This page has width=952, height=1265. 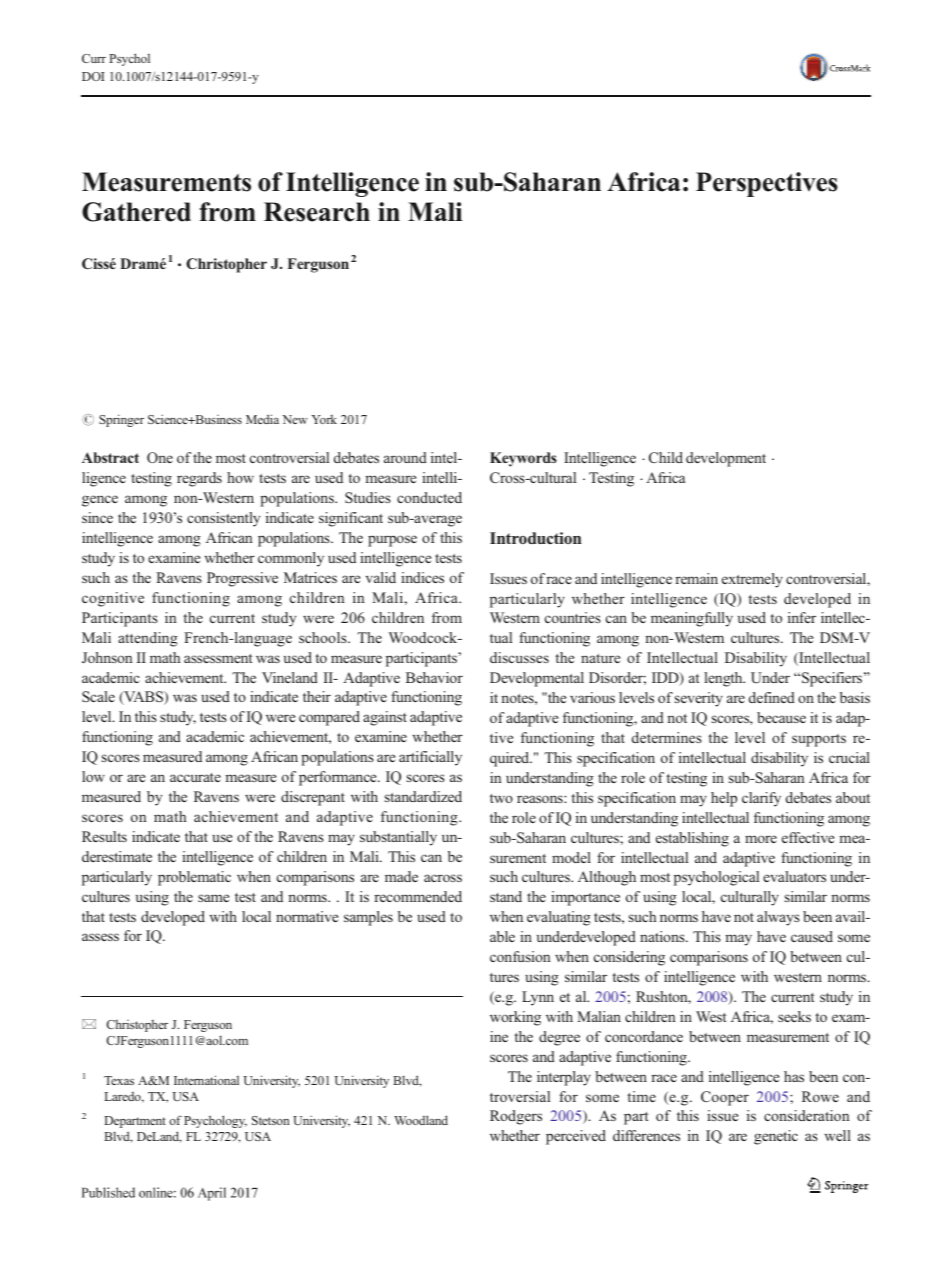 I want to click on around, so click(x=405, y=457).
